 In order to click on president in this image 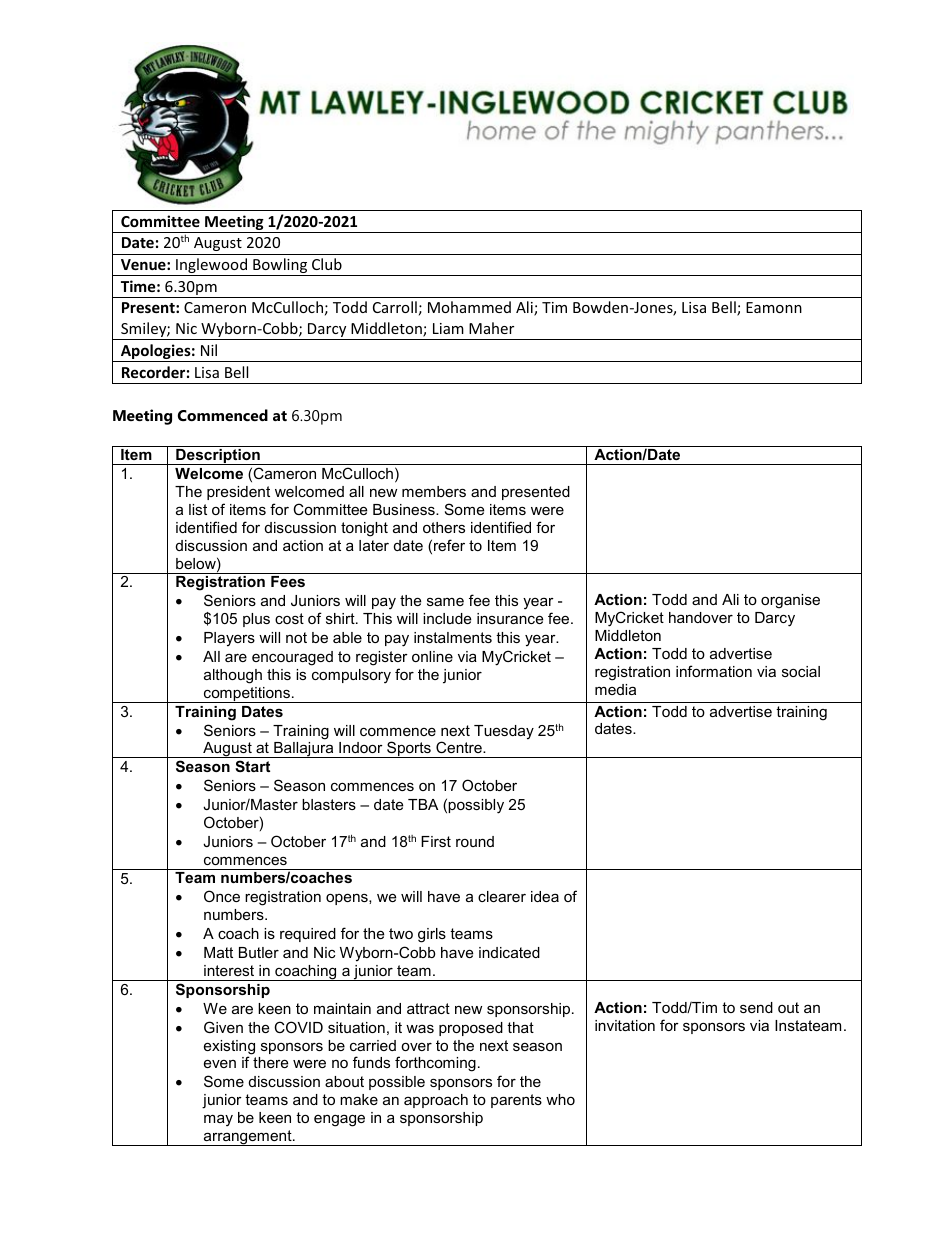, I will do `click(238, 493)`.
